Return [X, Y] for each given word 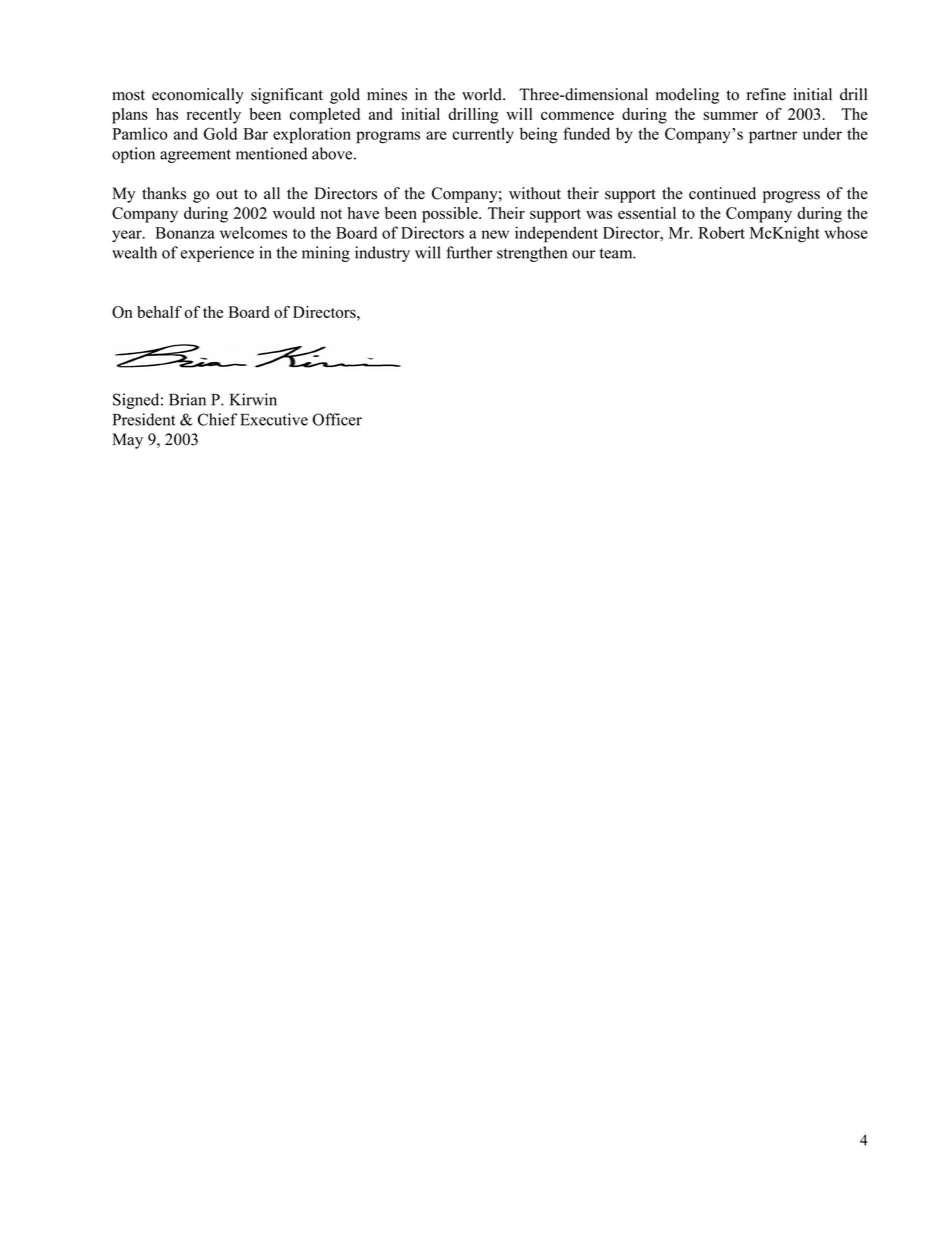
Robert [721, 232]
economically [198, 96]
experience [217, 254]
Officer [337, 419]
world [483, 94]
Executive [274, 419]
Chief [217, 419]
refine [766, 94]
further [469, 252]
